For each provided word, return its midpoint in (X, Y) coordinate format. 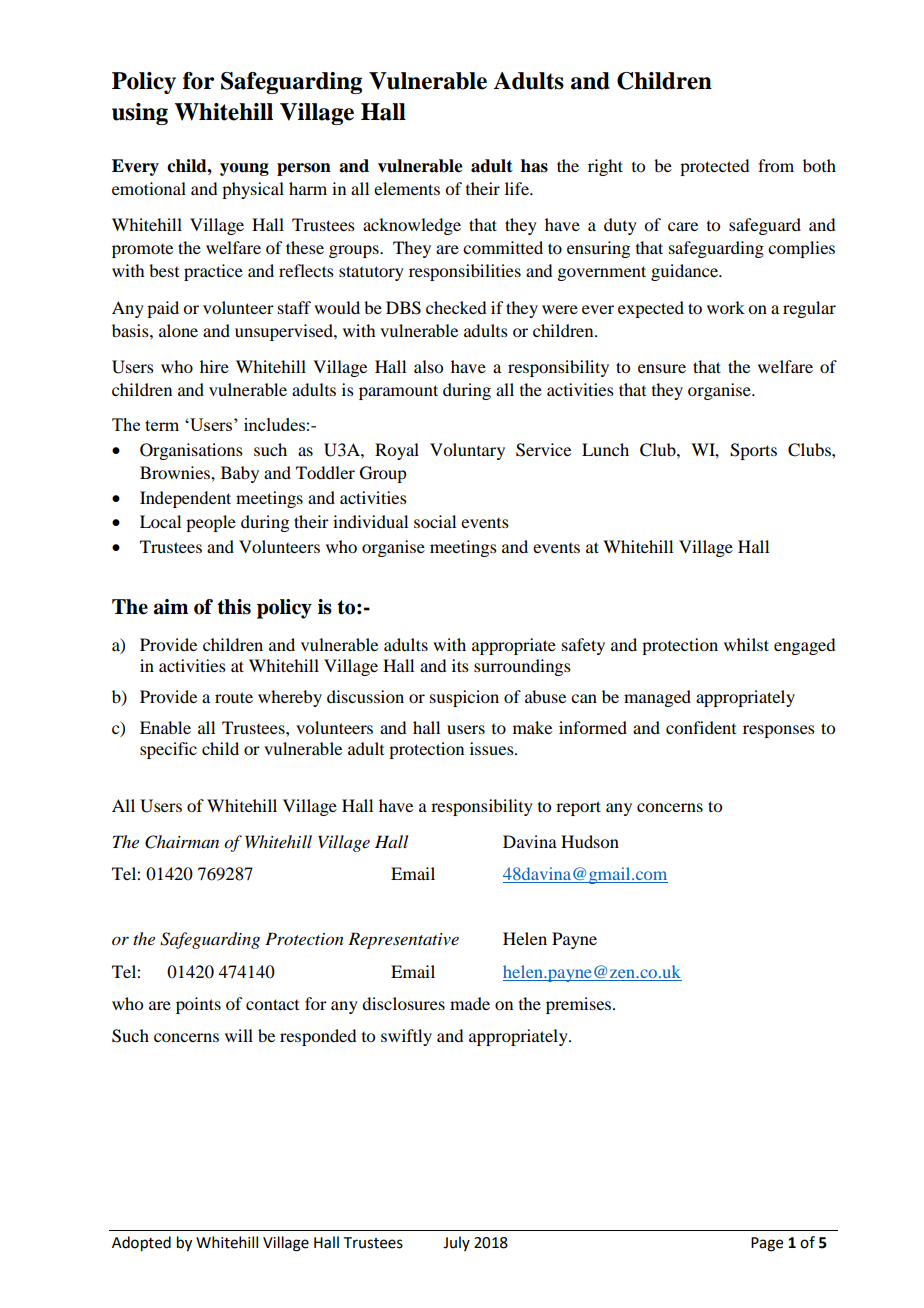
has (534, 166)
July (456, 1243)
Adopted (141, 1244)
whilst (746, 644)
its (460, 665)
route (234, 697)
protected (714, 167)
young (244, 169)
